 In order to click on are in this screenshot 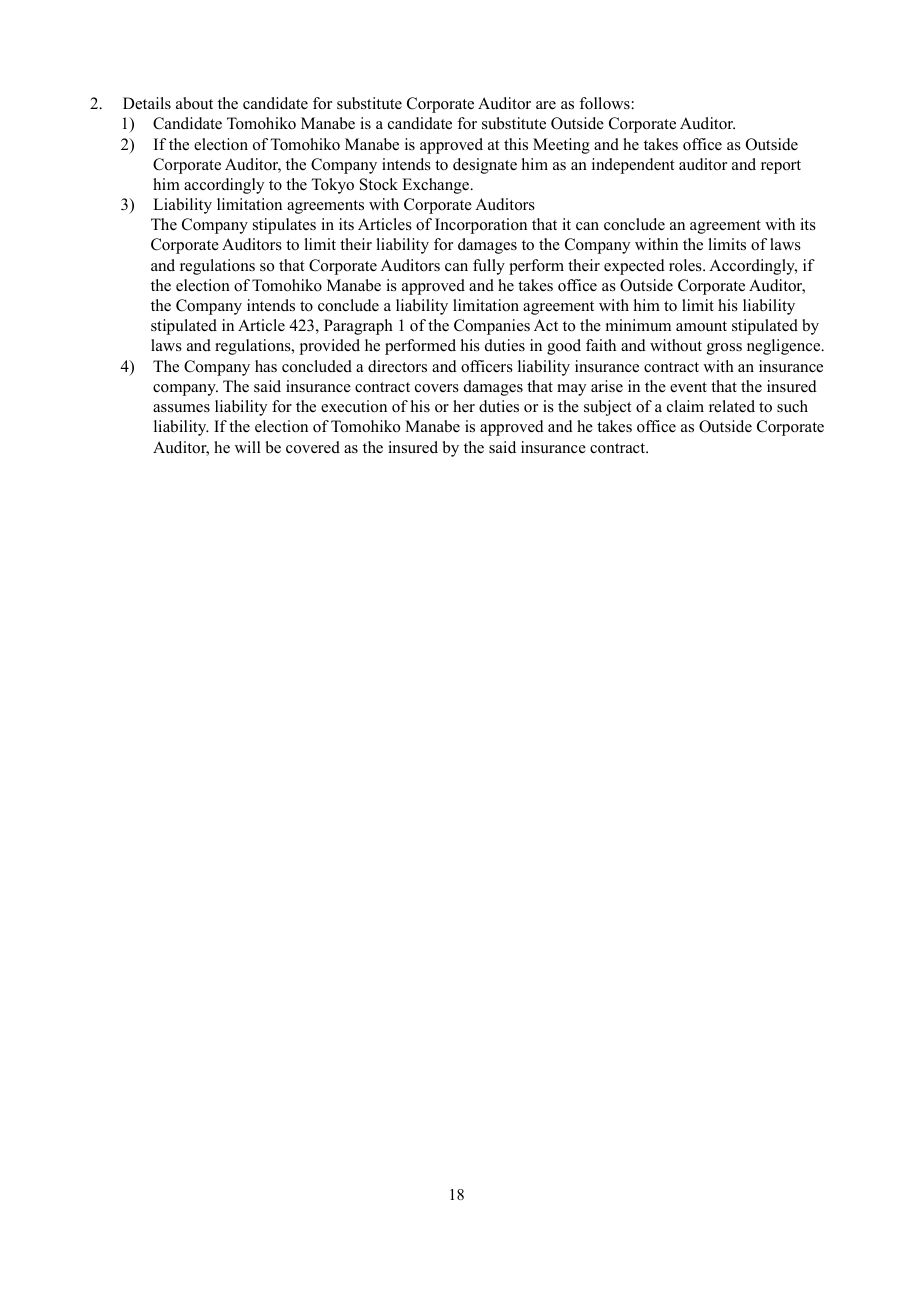, I will do `click(546, 105)`.
